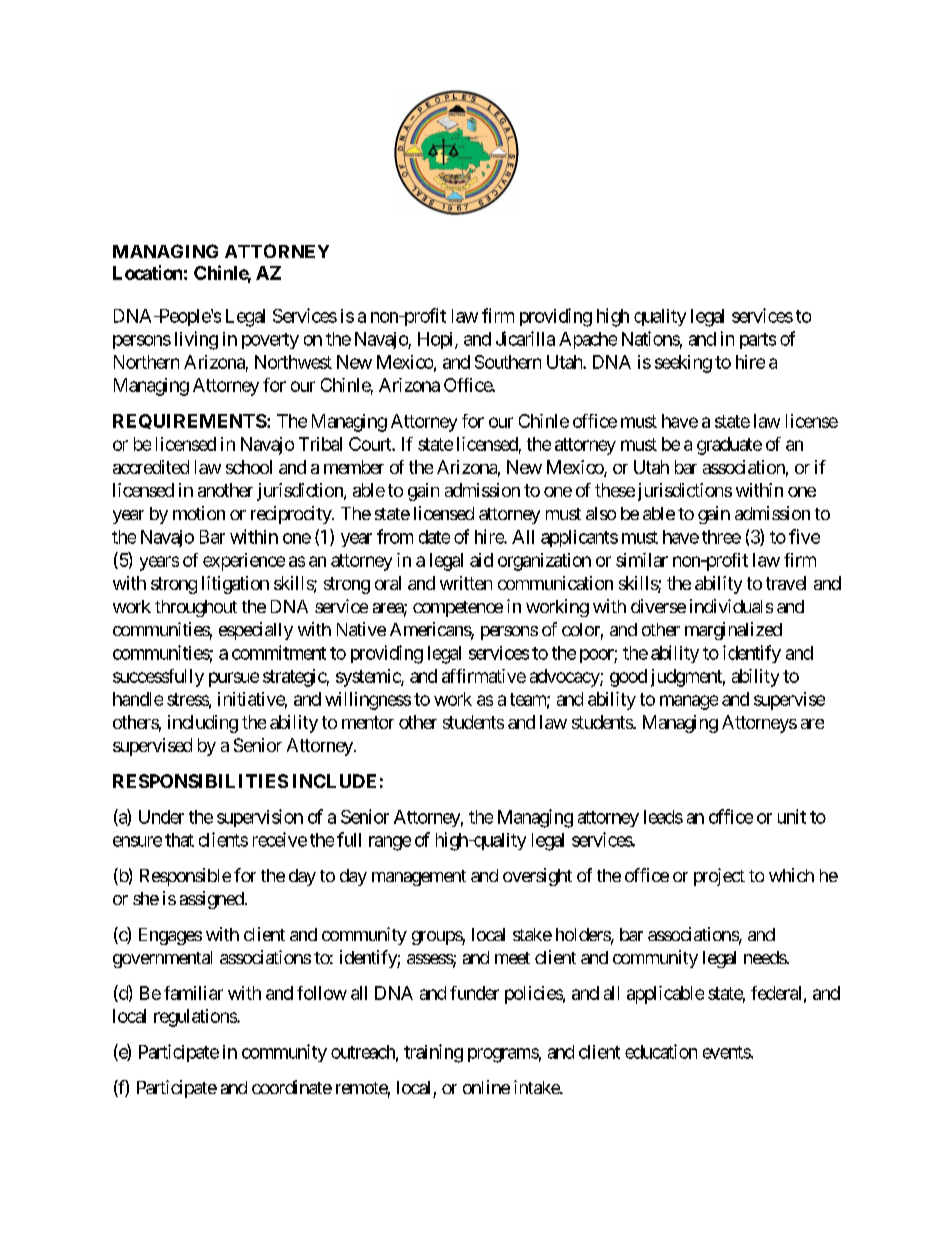 Image resolution: width=952 pixels, height=1233 pixels. What do you see at coordinates (508, 362) in the screenshot?
I see `Southern` at bounding box center [508, 362].
